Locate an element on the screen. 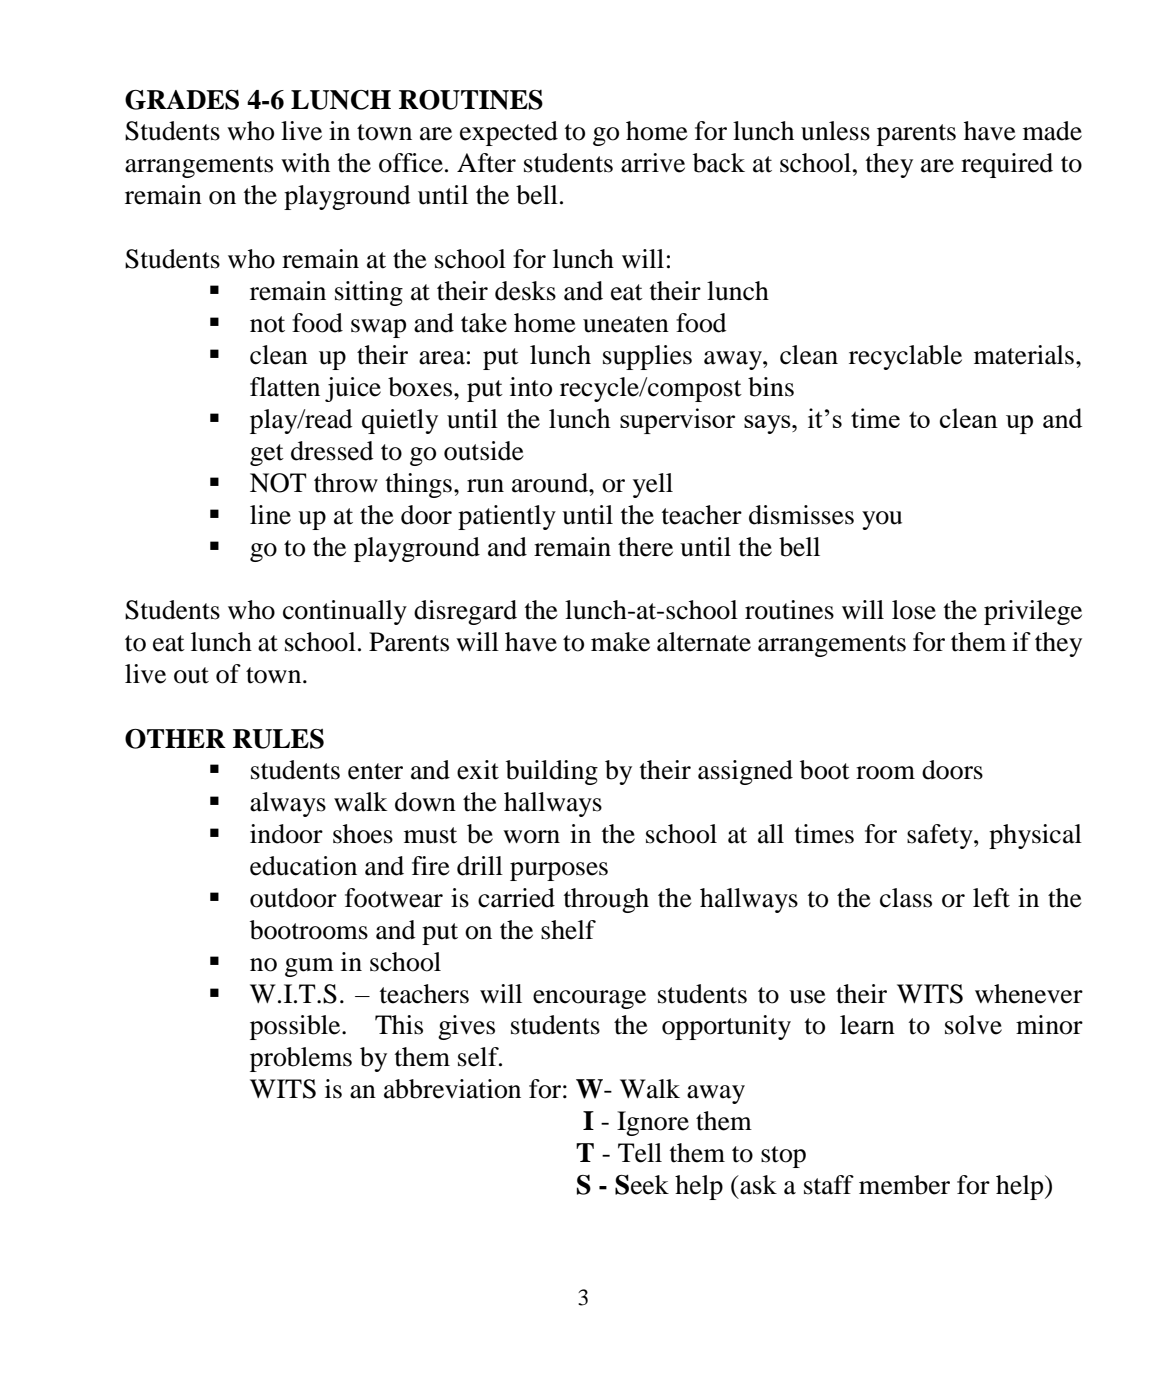 This screenshot has width=1166, height=1374. arrive is located at coordinates (653, 163).
